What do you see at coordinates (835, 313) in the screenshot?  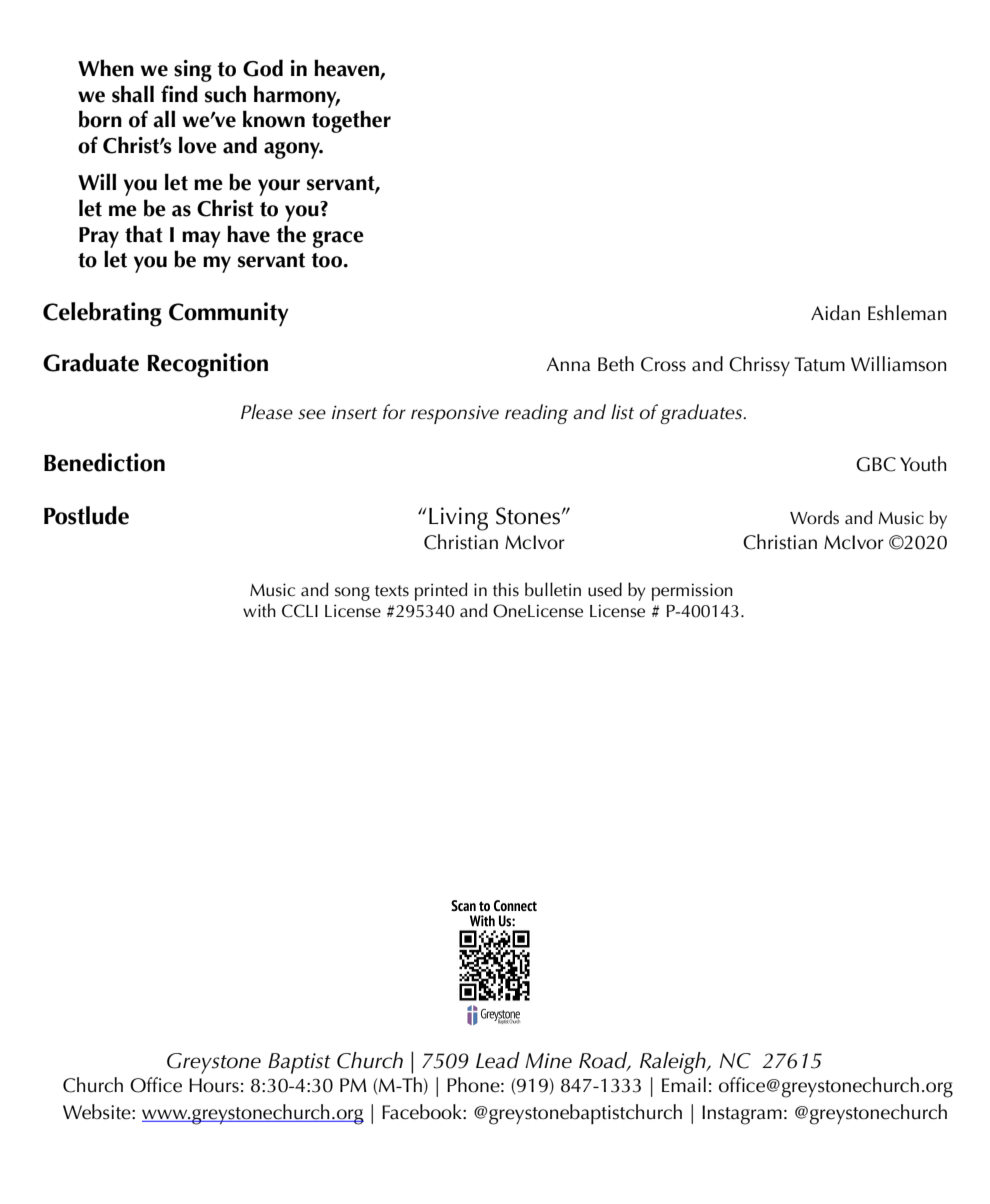 I see `Aidan` at bounding box center [835, 313].
